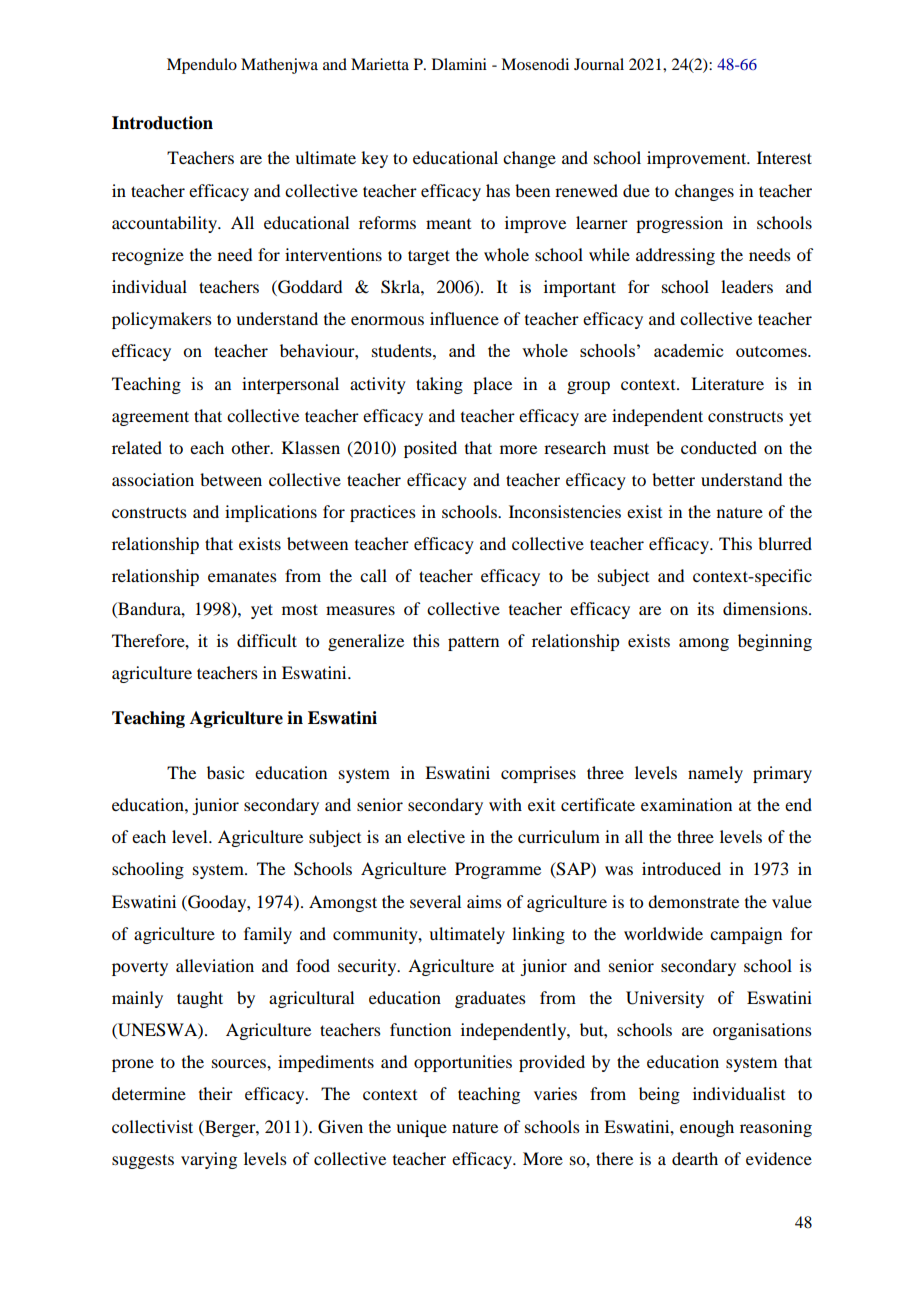 The width and height of the screenshot is (924, 1308). I want to click on varying, so click(209, 1160).
